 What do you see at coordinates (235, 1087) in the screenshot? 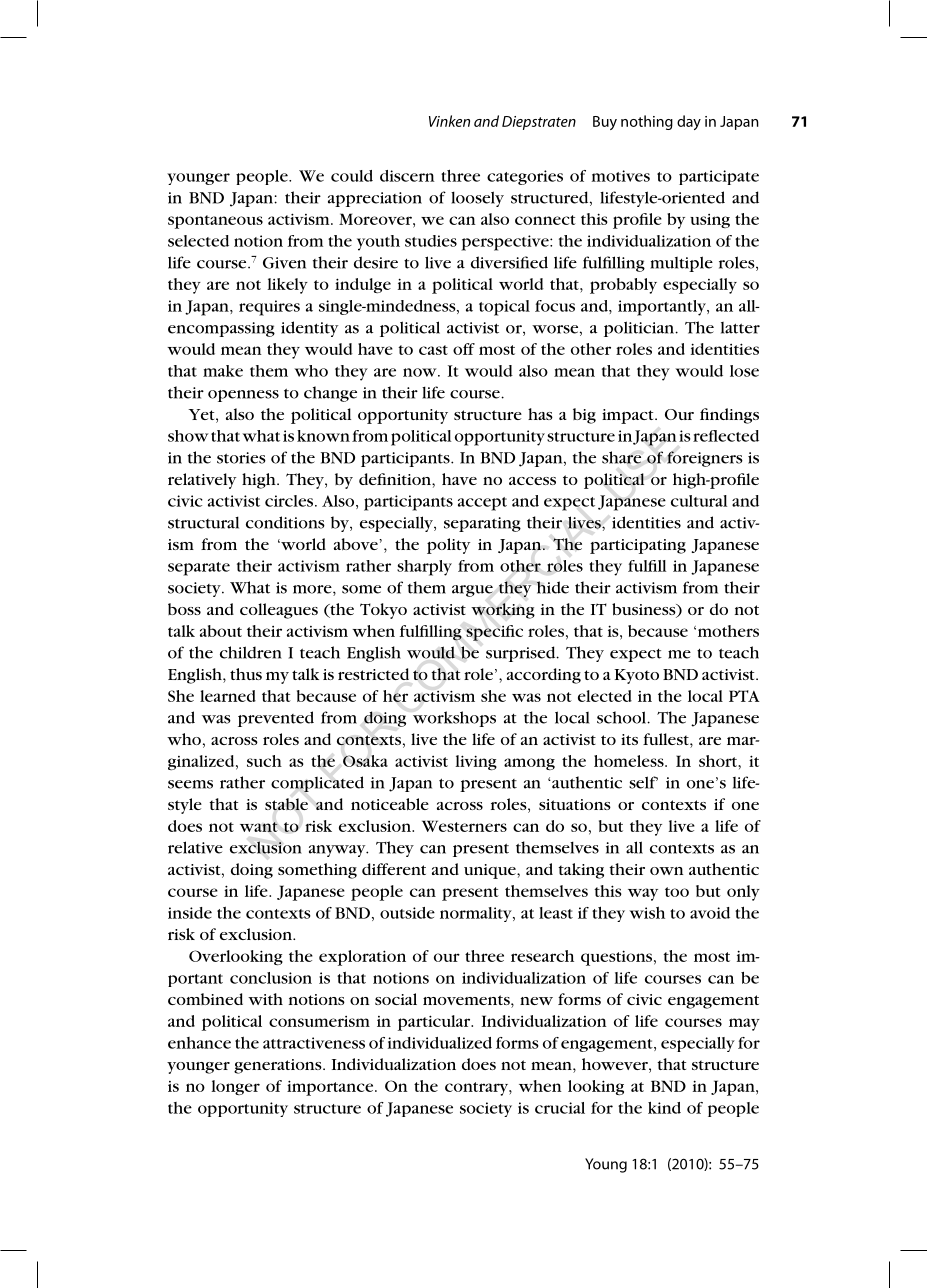
I see `longer` at bounding box center [235, 1087].
